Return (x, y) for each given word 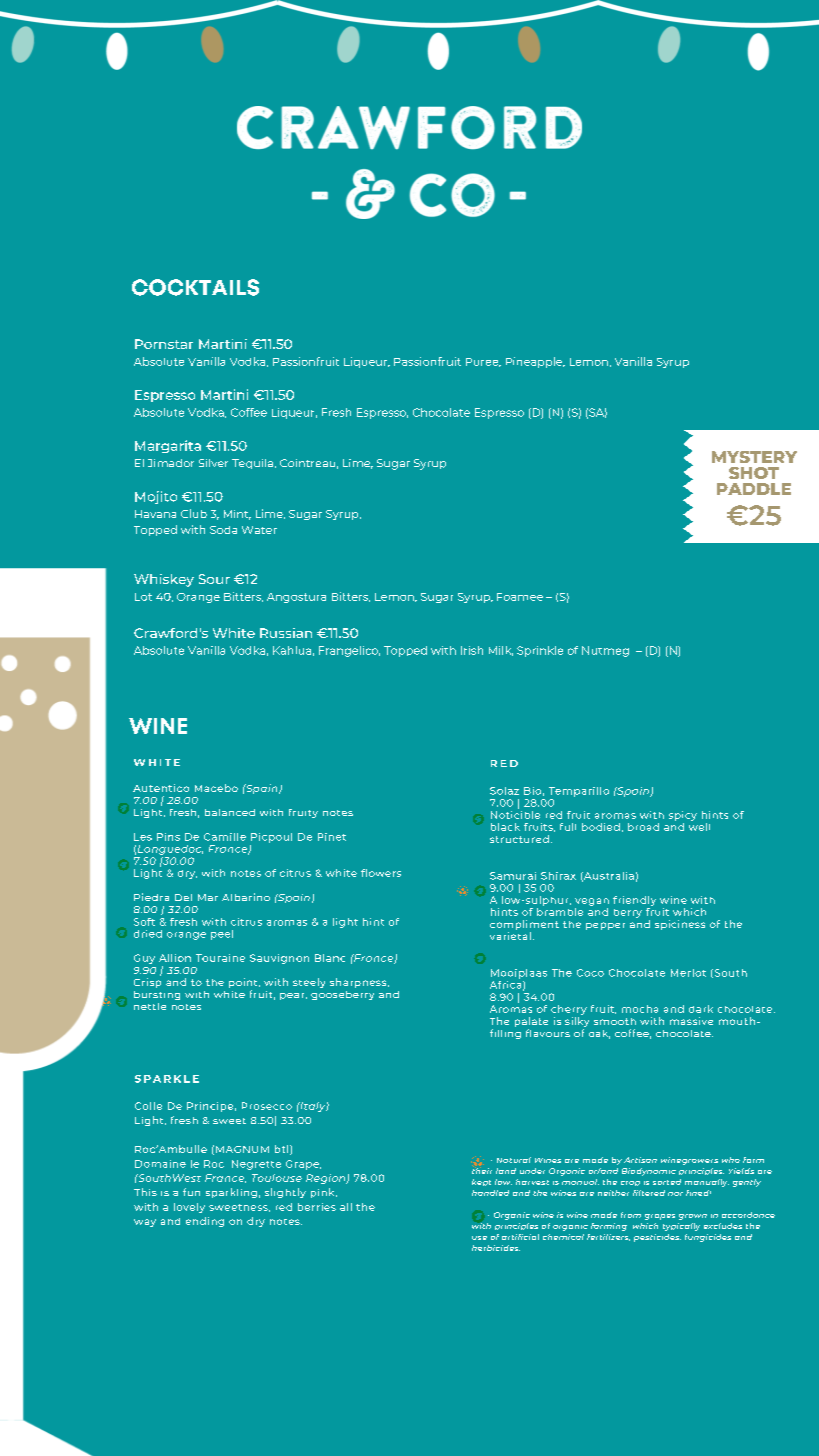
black (505, 827)
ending (205, 1222)
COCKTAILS (195, 287)
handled (490, 1193)
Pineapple (535, 362)
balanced (230, 812)
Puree (483, 362)
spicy (683, 816)
